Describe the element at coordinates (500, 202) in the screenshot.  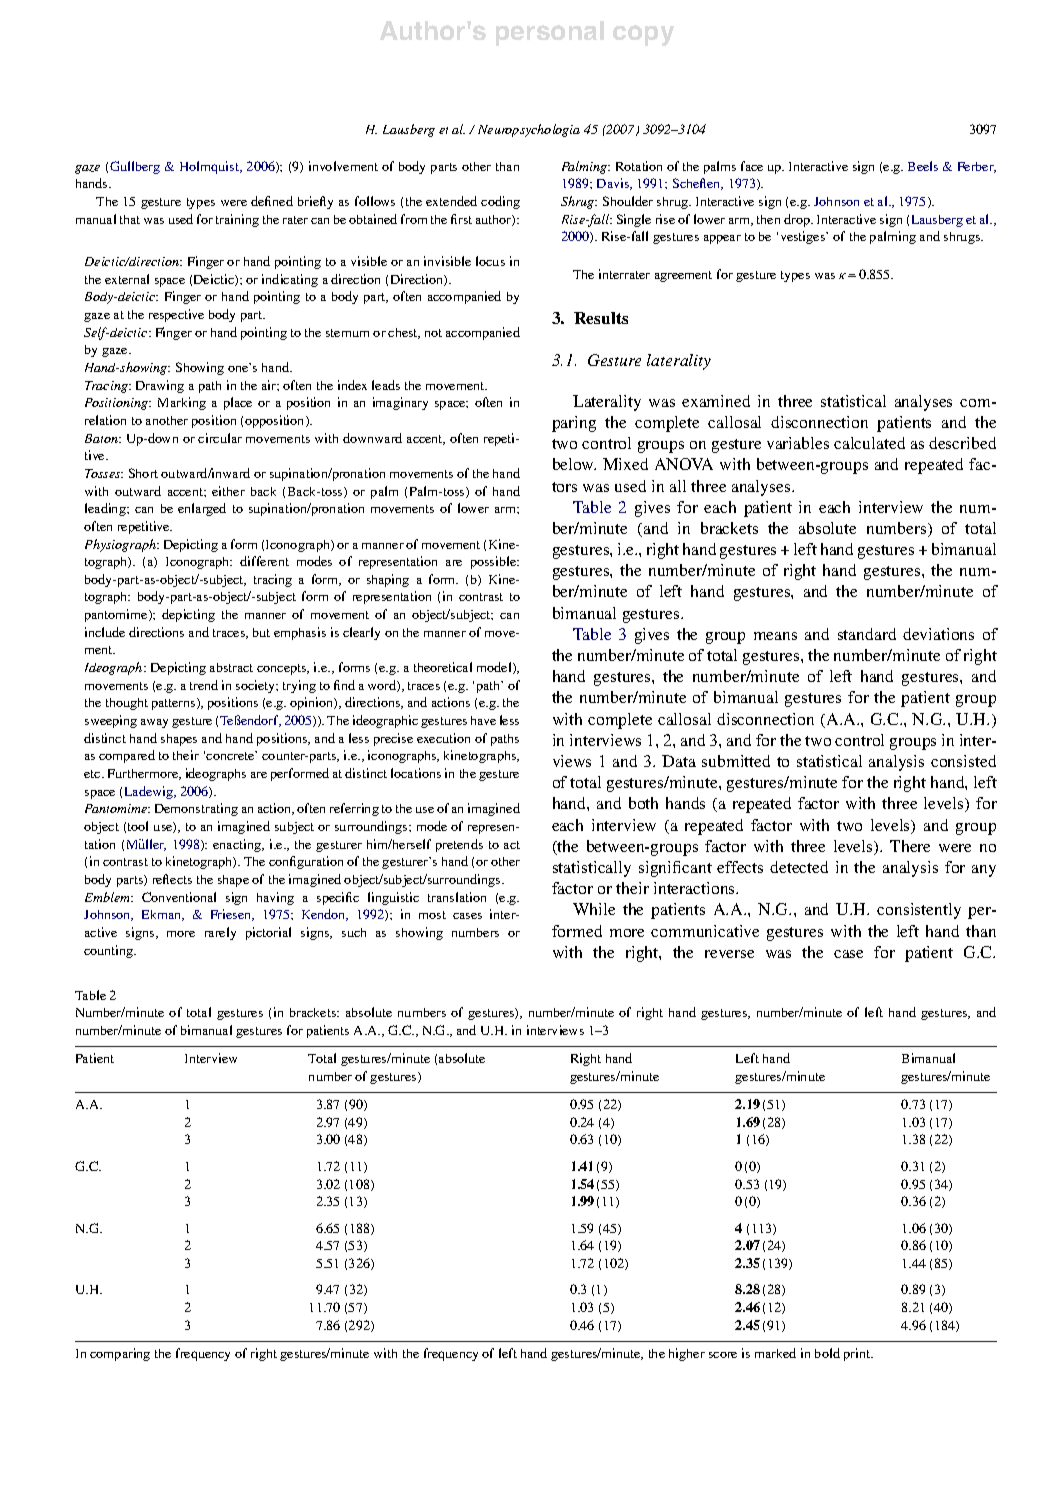
I see `coding` at that location.
